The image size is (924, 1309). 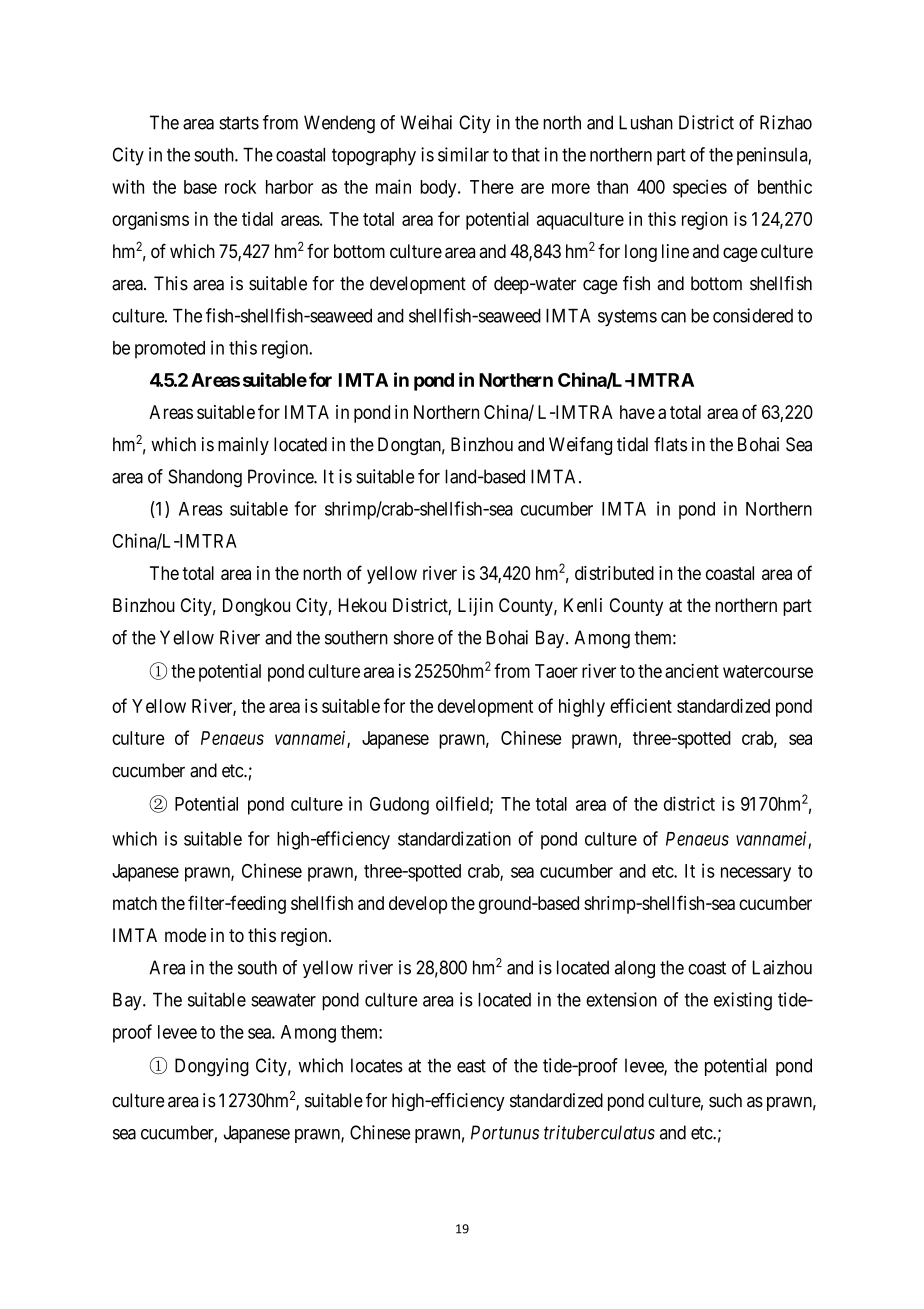 What do you see at coordinates (463, 154) in the image?
I see `similar` at bounding box center [463, 154].
